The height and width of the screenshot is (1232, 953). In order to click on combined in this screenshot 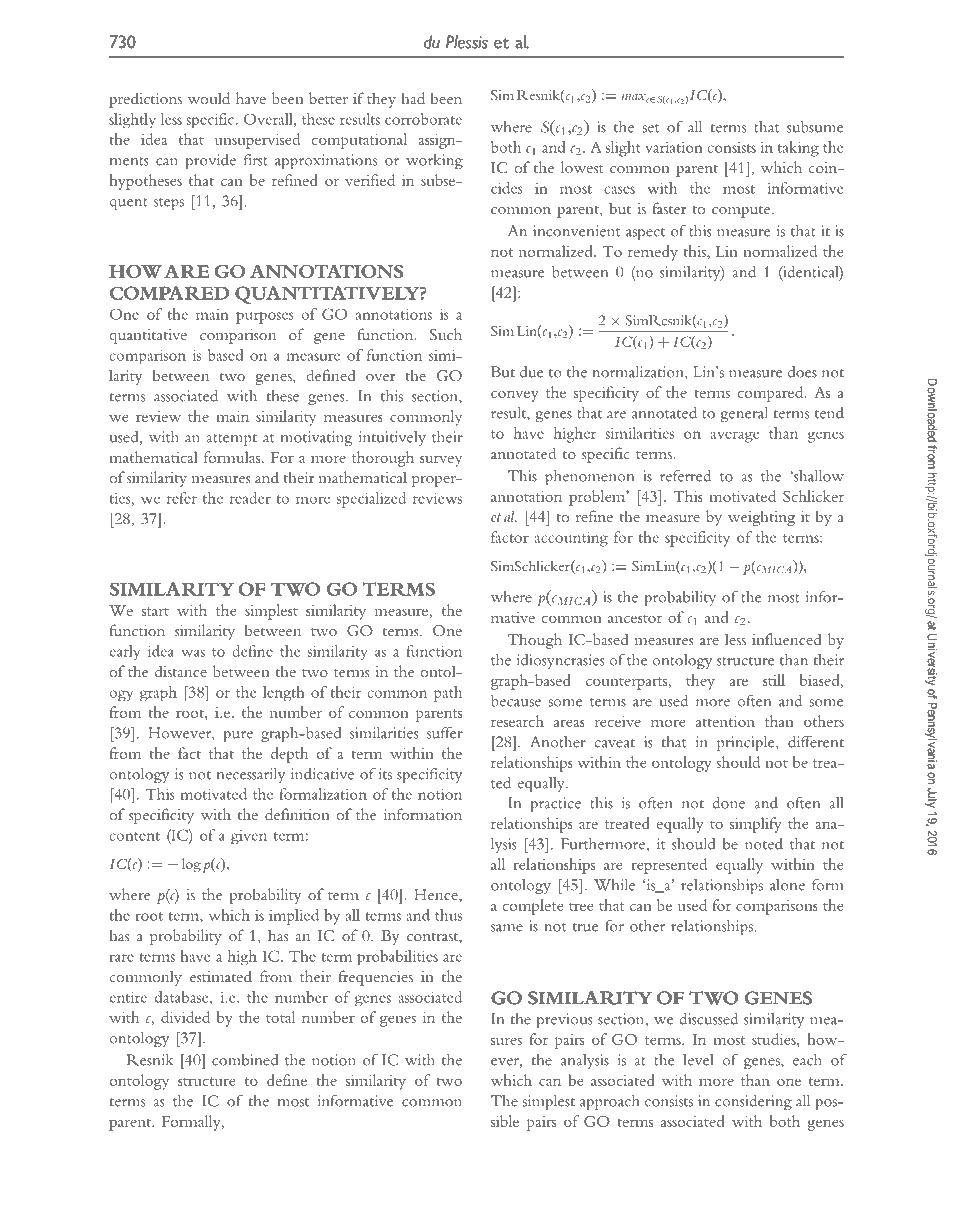, I will do `click(245, 1060)`.
